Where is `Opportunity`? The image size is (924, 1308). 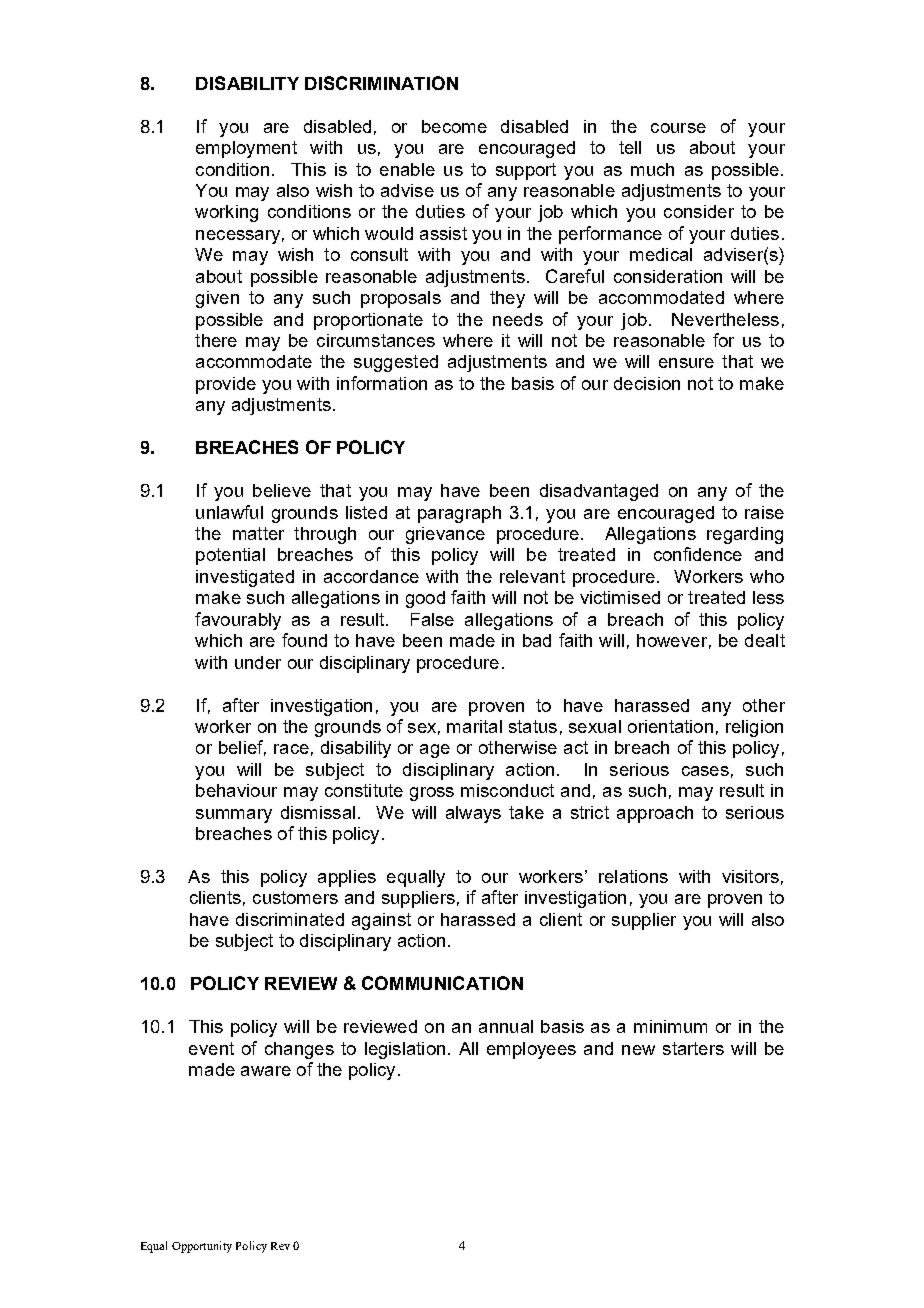 Opportunity is located at coordinates (202, 1247).
